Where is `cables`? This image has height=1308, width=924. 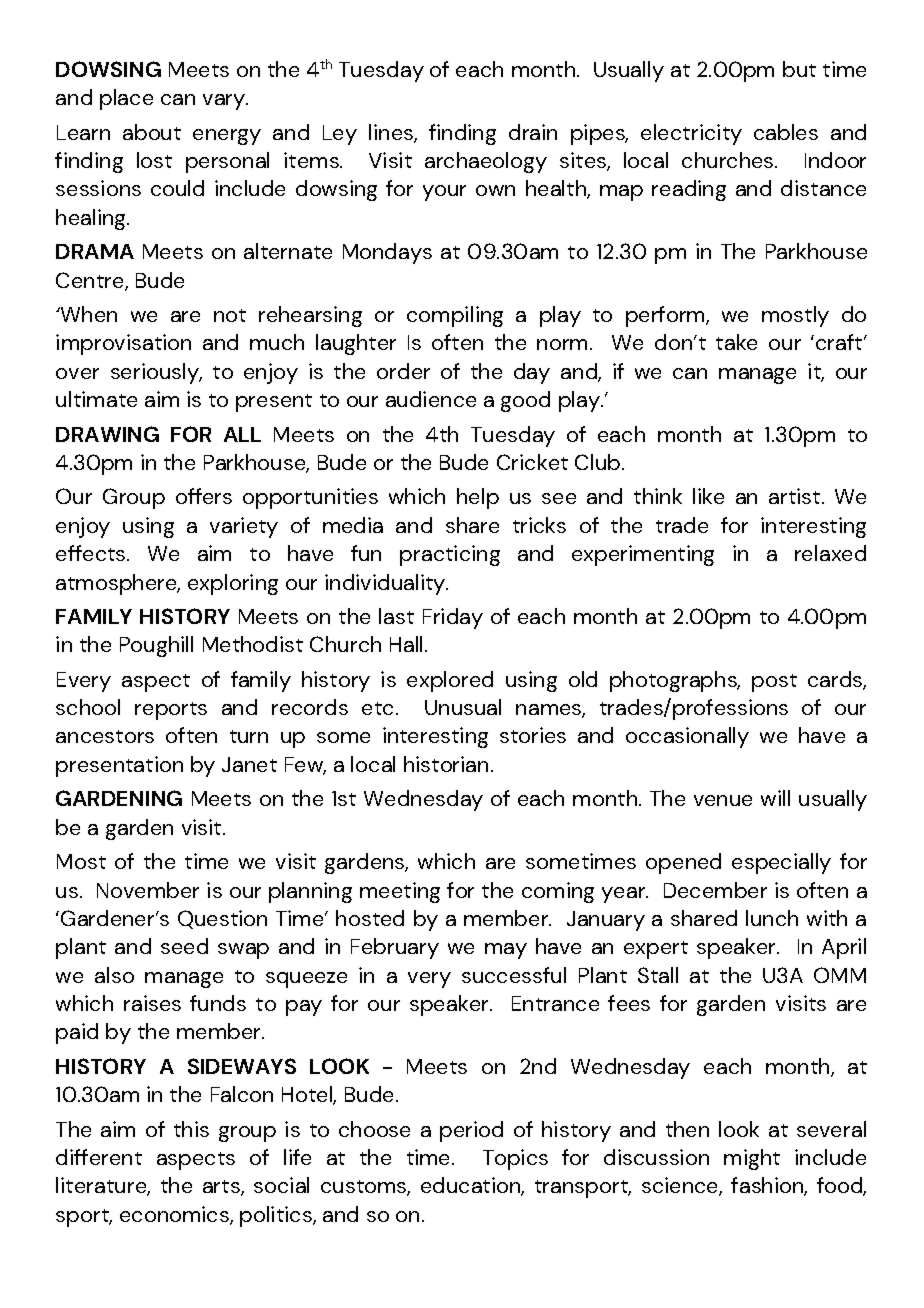
cables is located at coordinates (786, 132).
